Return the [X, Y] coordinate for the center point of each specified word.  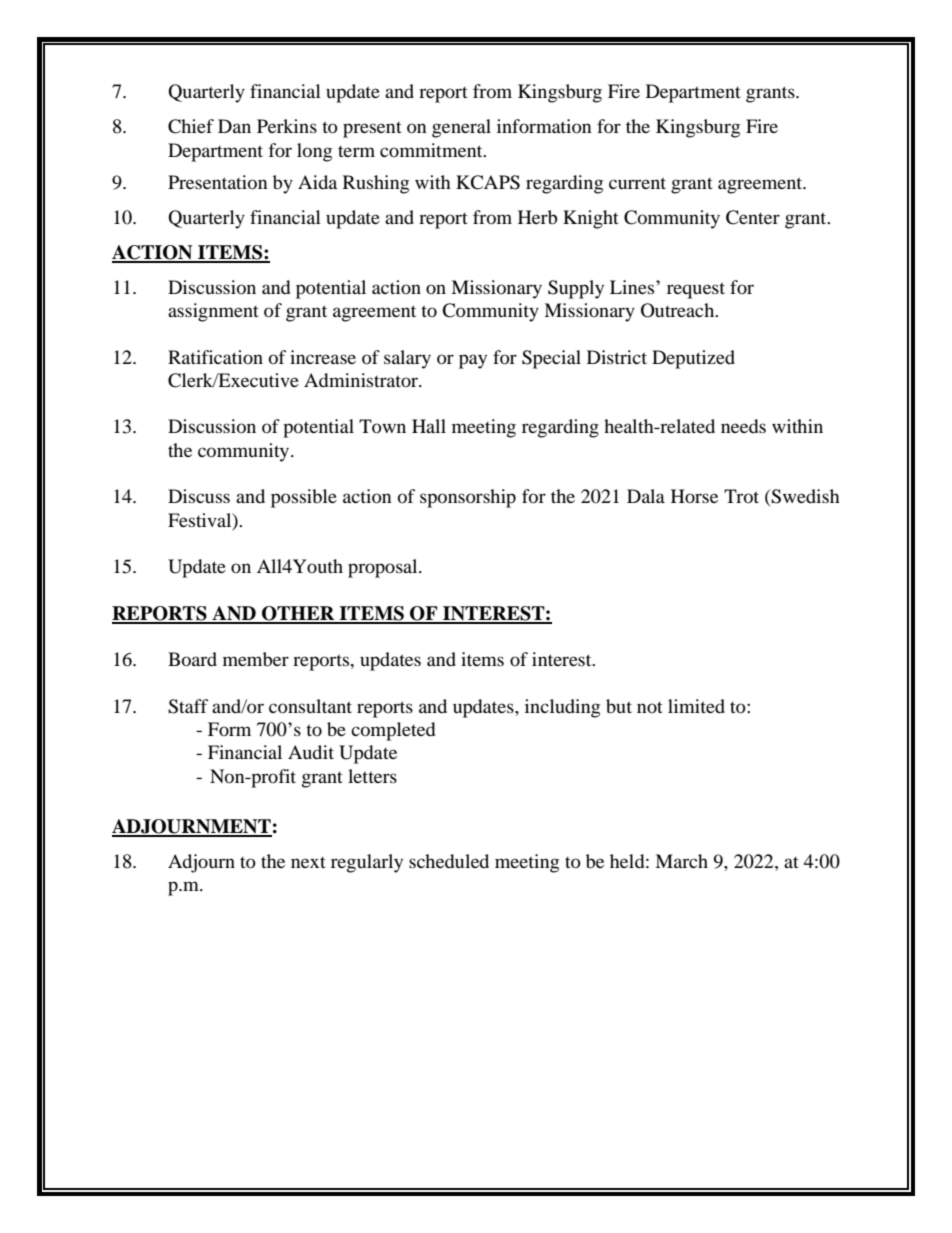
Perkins [287, 126]
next [308, 862]
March [681, 861]
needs [743, 426]
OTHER [298, 614]
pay [473, 361]
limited [696, 706]
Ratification [215, 357]
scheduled [449, 861]
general [461, 128]
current [637, 183]
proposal [384, 568]
